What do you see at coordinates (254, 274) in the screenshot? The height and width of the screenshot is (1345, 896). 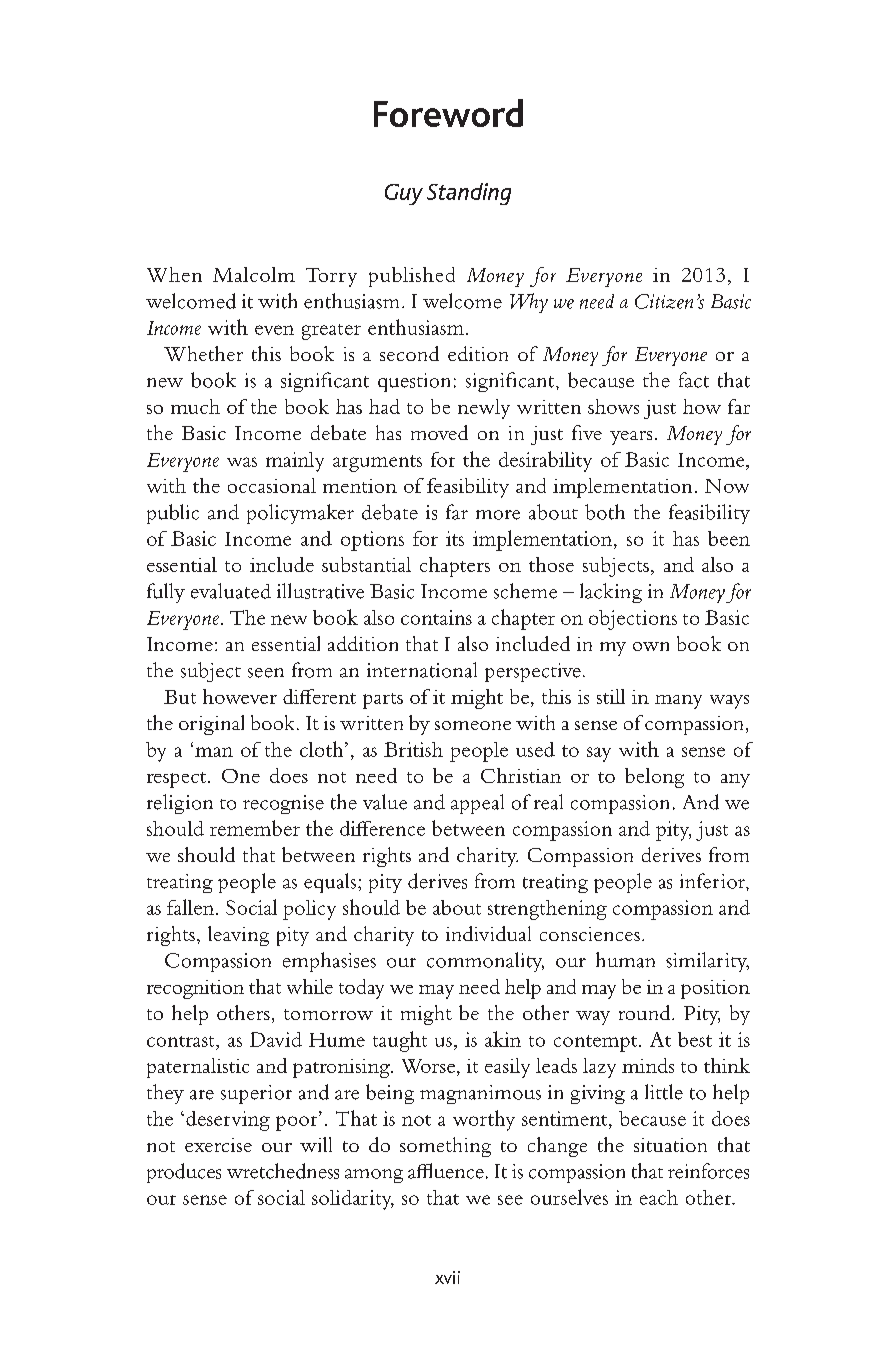 I see `Malcolm` at bounding box center [254, 274].
